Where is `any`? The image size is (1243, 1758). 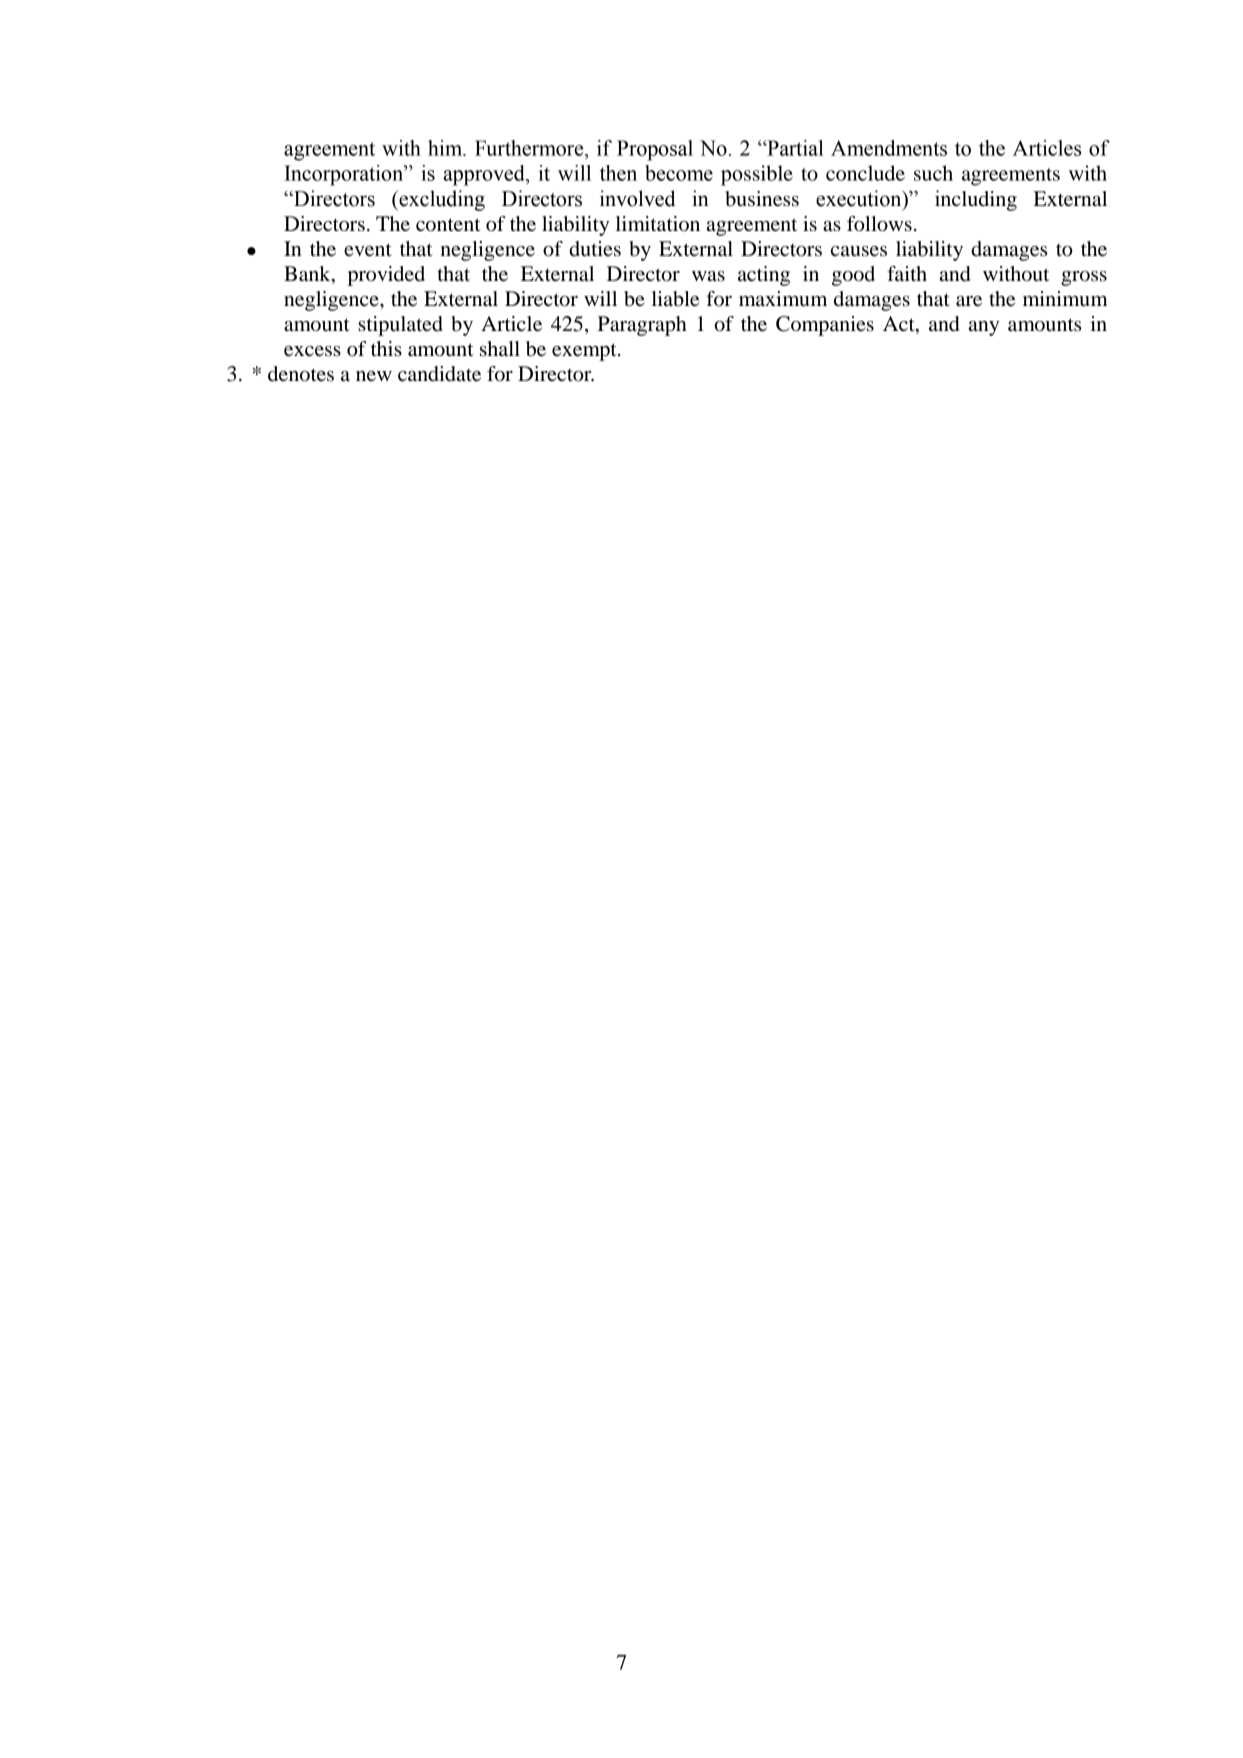
any is located at coordinates (984, 328).
